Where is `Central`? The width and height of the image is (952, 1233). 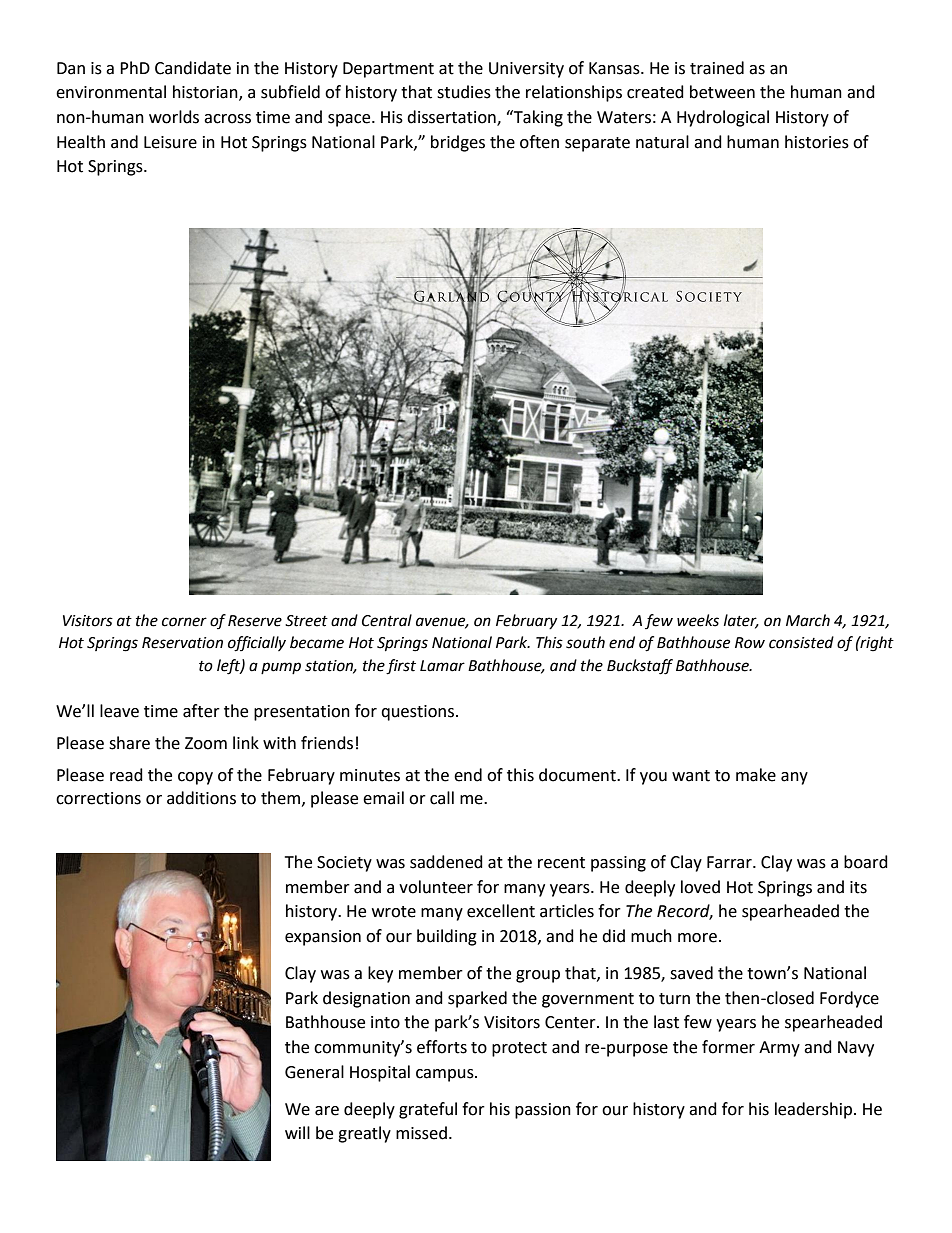
Central is located at coordinates (387, 620).
